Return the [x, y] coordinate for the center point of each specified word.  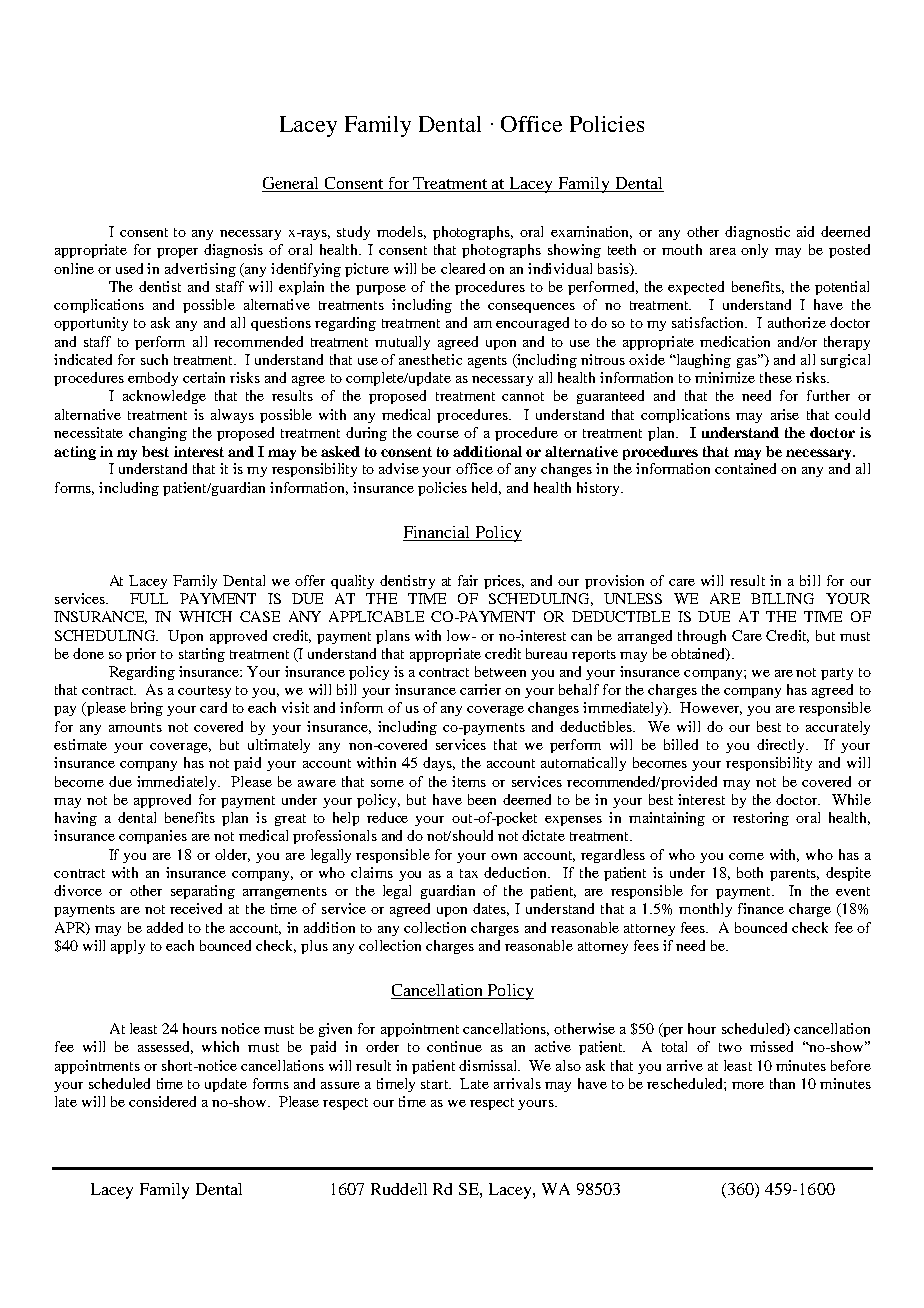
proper [177, 253]
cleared [463, 268]
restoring [761, 819]
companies [153, 837]
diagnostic [757, 233]
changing [158, 434]
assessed [165, 1047]
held [486, 488]
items [469, 781]
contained [745, 468]
